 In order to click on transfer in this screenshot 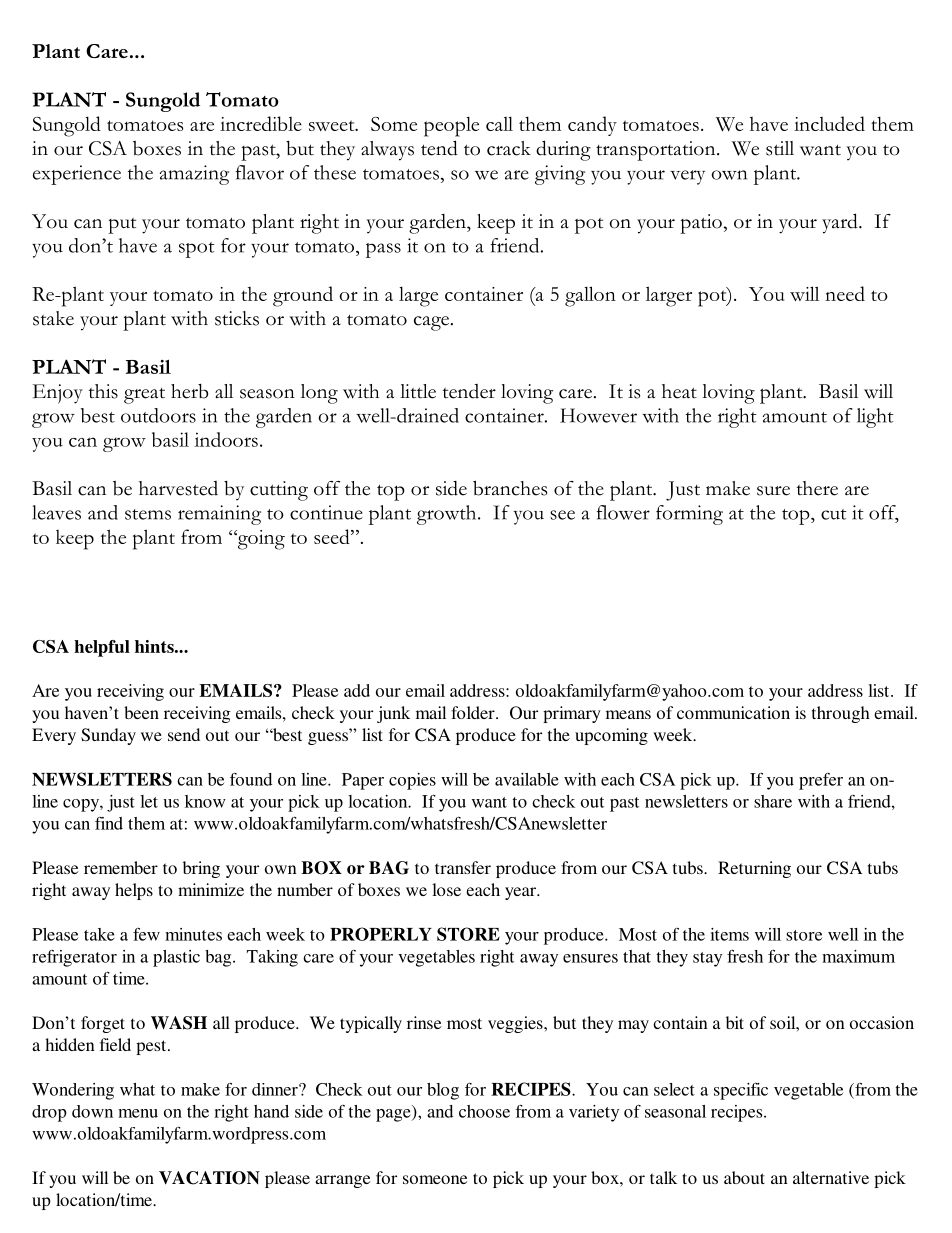, I will do `click(463, 867)`.
